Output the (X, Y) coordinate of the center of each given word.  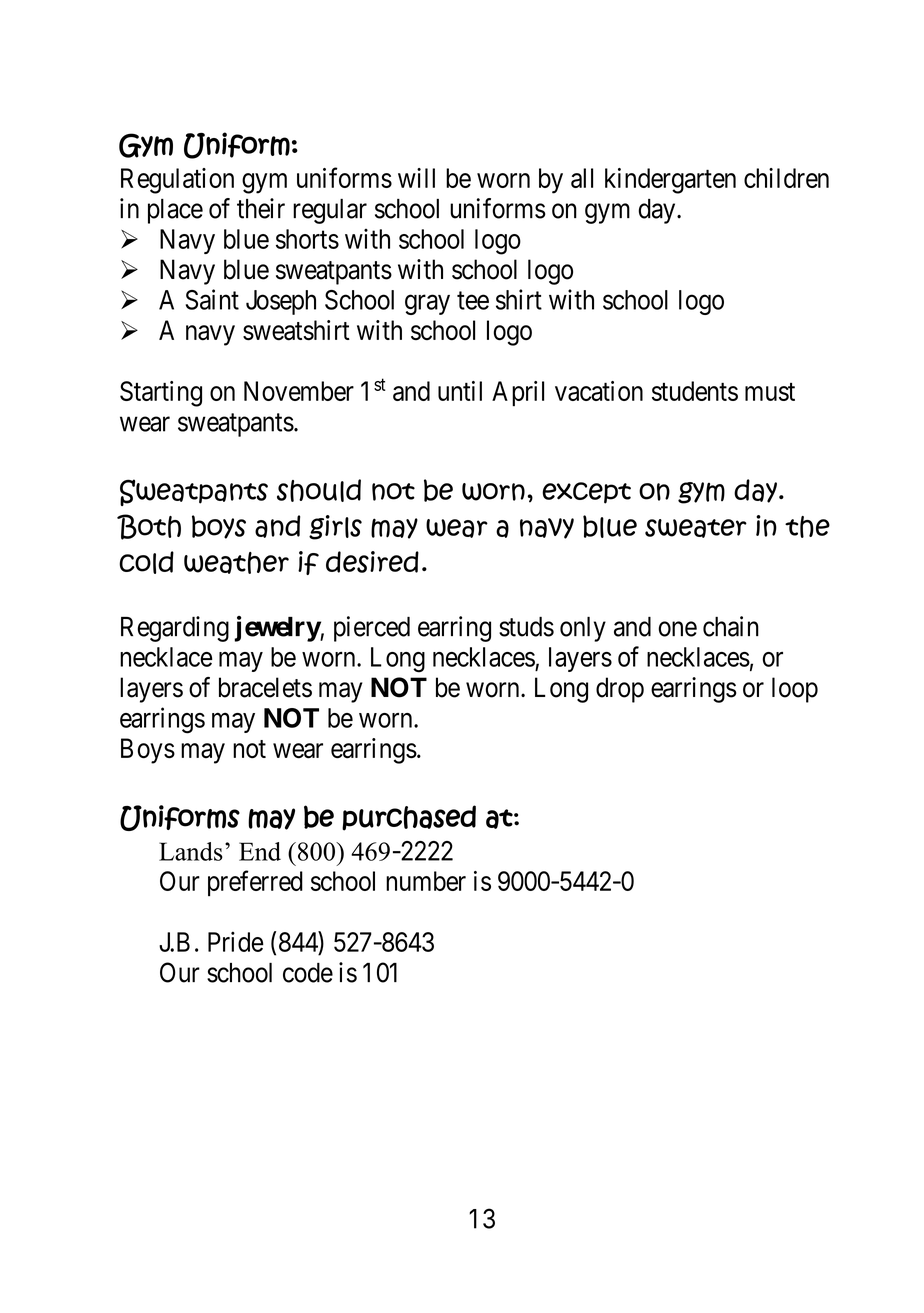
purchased (409, 818)
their (261, 208)
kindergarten (670, 181)
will (416, 178)
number (426, 881)
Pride (236, 941)
